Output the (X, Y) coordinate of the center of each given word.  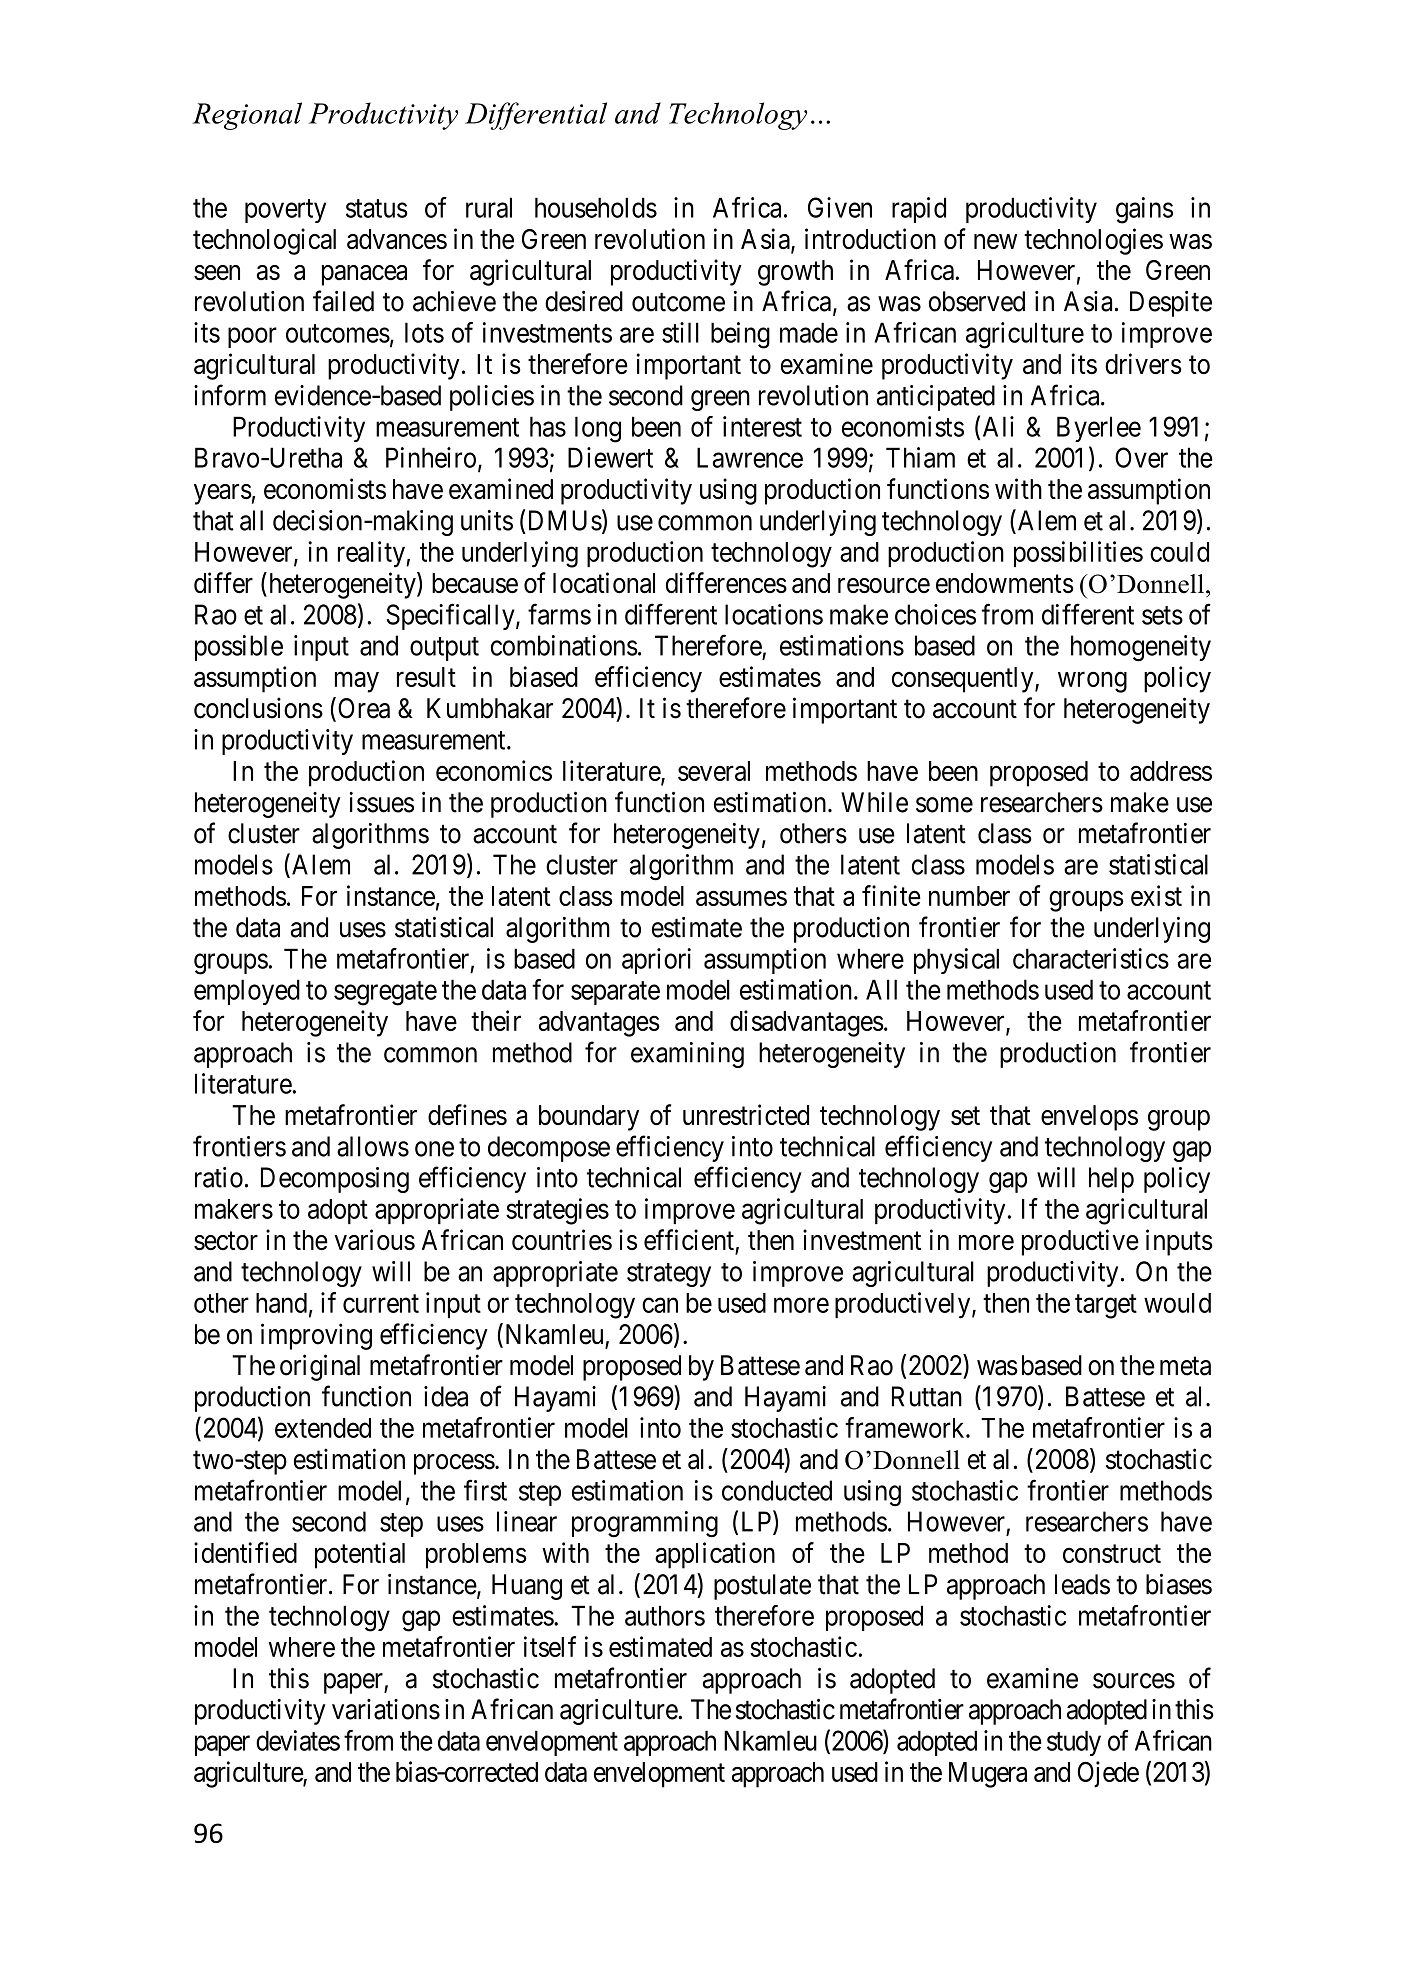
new (995, 241)
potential (360, 1555)
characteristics (1091, 958)
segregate (385, 993)
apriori (656, 961)
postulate (762, 1587)
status (377, 208)
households (596, 207)
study (1074, 1743)
